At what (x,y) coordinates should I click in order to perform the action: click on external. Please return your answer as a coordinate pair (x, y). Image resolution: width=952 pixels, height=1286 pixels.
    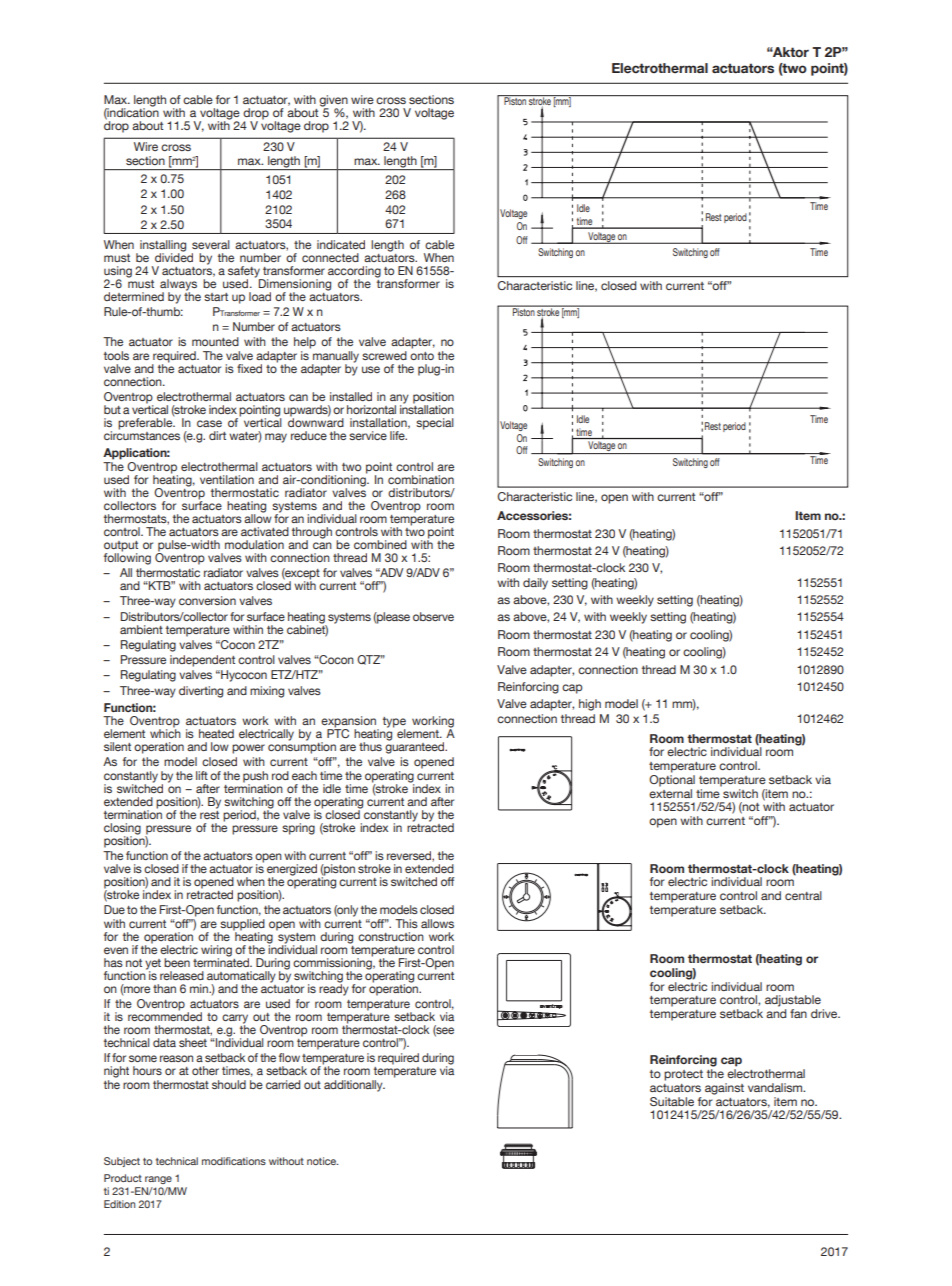
    Looking at the image, I should click on (670, 792).
